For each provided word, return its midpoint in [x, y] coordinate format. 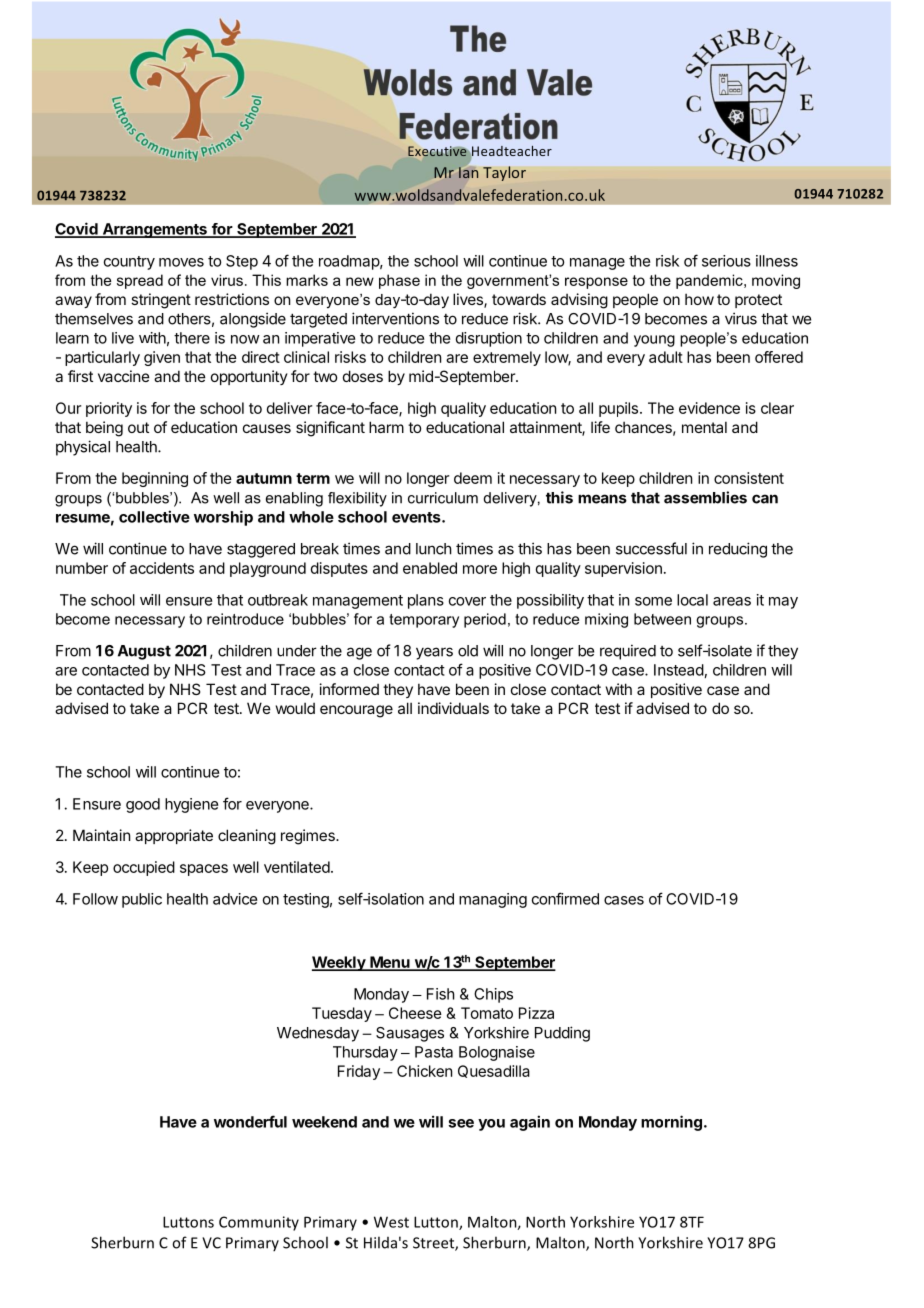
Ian [468, 172]
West [391, 1222]
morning [671, 1123]
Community [259, 1223]
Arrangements [154, 230]
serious [726, 261]
